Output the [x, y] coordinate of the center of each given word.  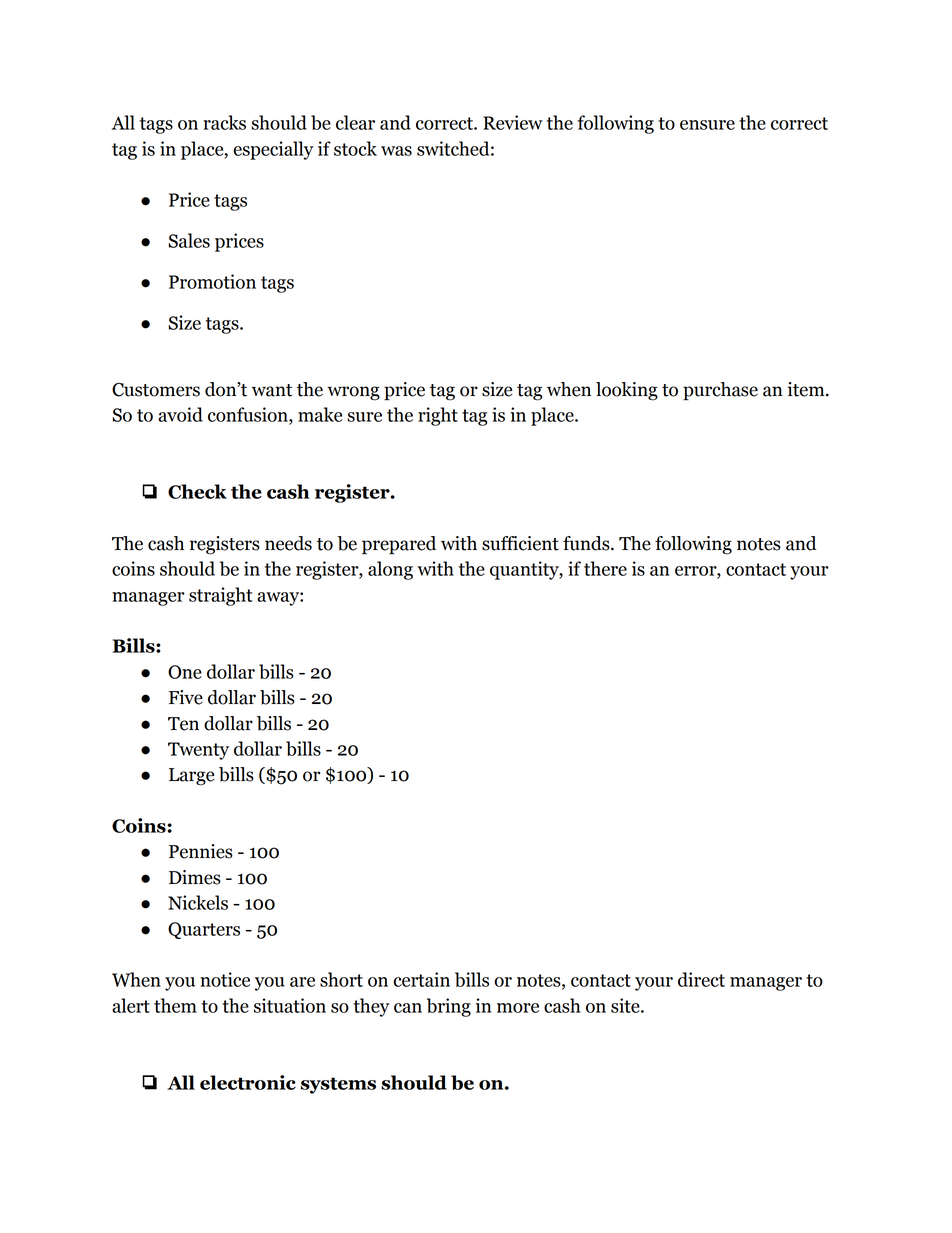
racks [224, 122]
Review [513, 122]
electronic [248, 1082]
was [396, 151]
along [390, 570]
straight [221, 596]
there [605, 568]
